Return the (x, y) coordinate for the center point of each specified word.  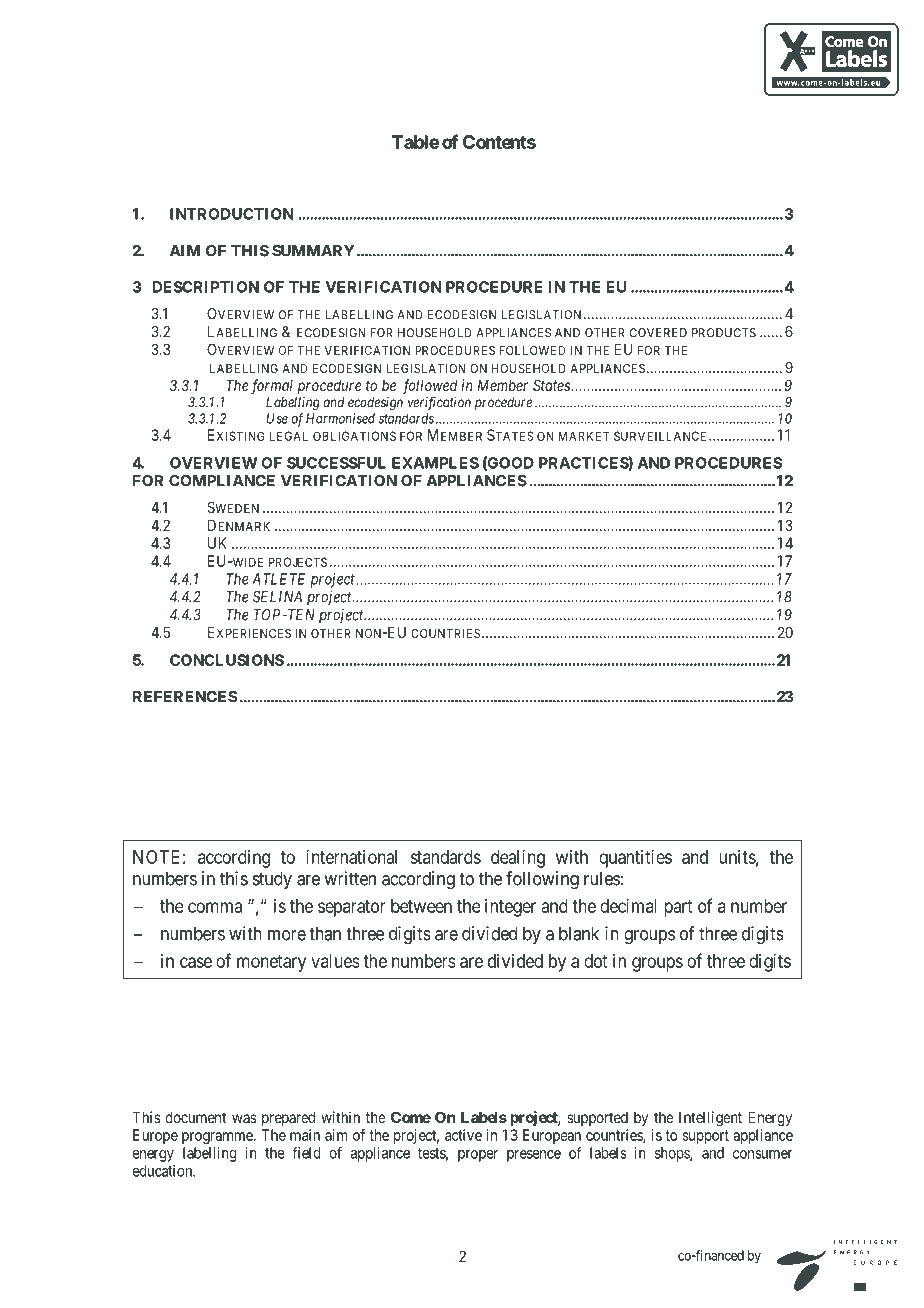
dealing (518, 859)
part (678, 908)
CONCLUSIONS (227, 660)
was (244, 1118)
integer (510, 908)
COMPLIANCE (222, 481)
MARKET (584, 436)
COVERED (658, 333)
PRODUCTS (724, 333)
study (272, 880)
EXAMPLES (435, 463)
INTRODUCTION (231, 214)
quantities (635, 859)
